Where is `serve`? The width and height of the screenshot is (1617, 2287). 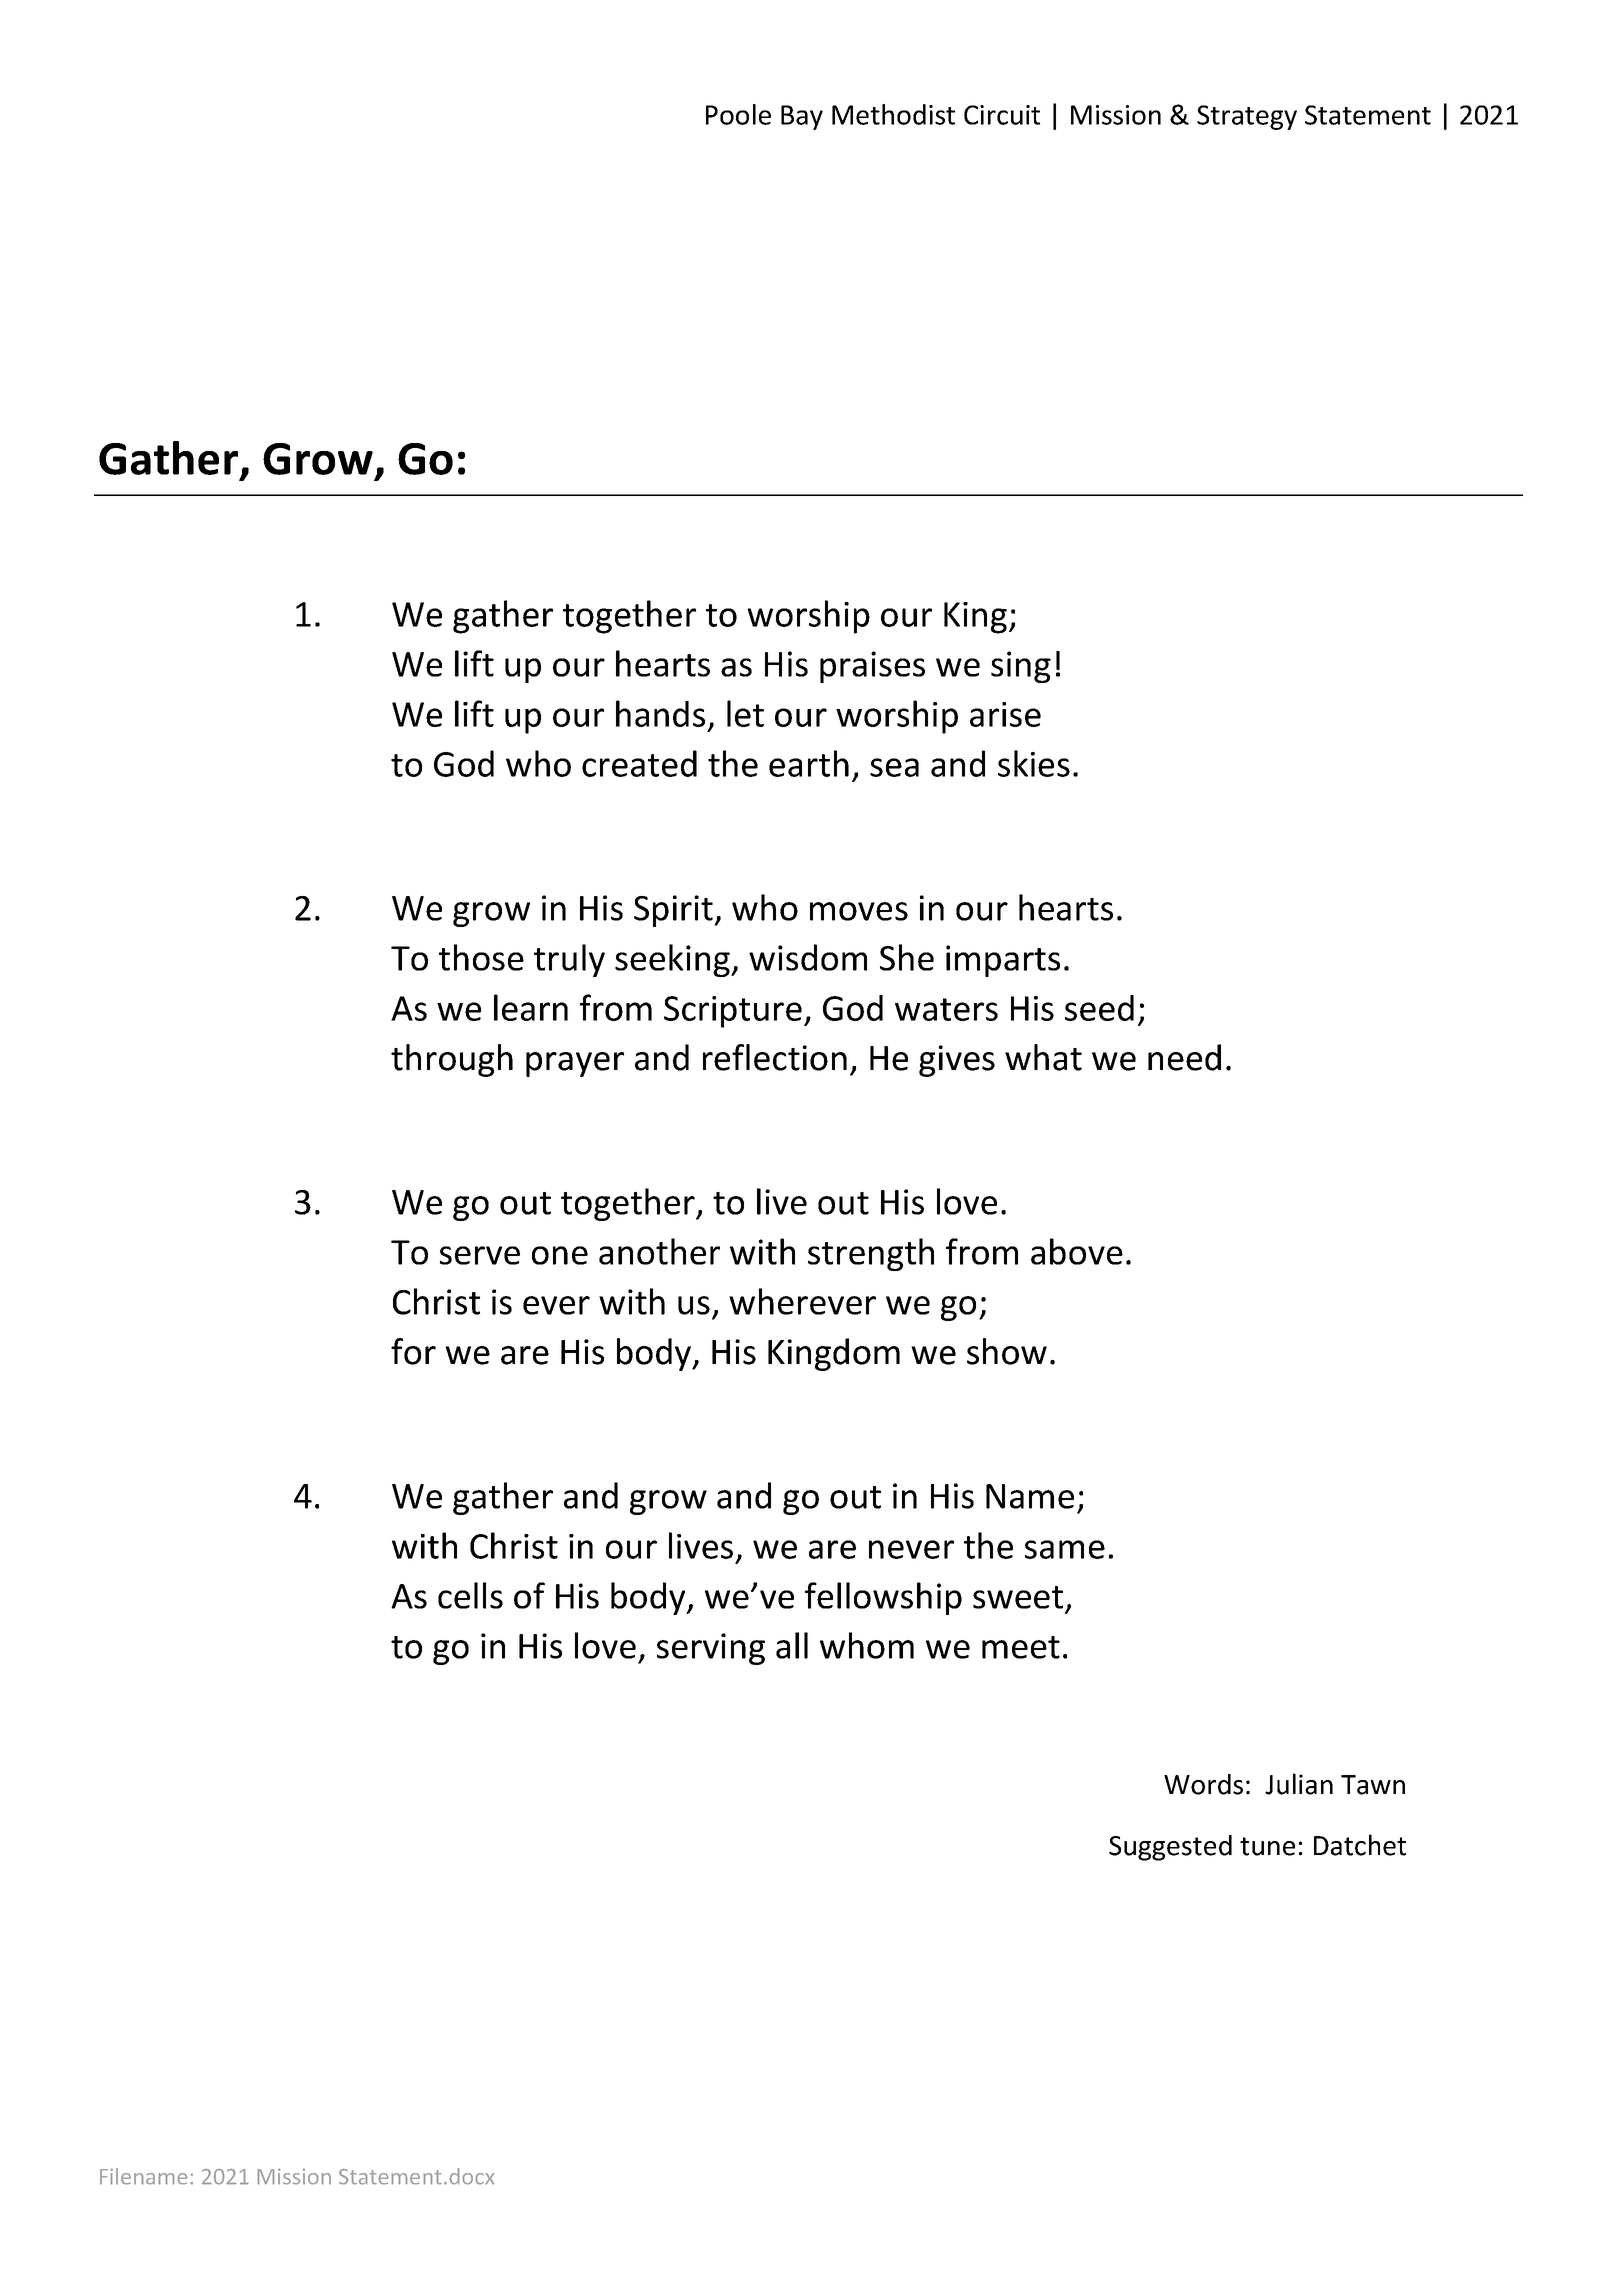
serve is located at coordinates (480, 1255).
